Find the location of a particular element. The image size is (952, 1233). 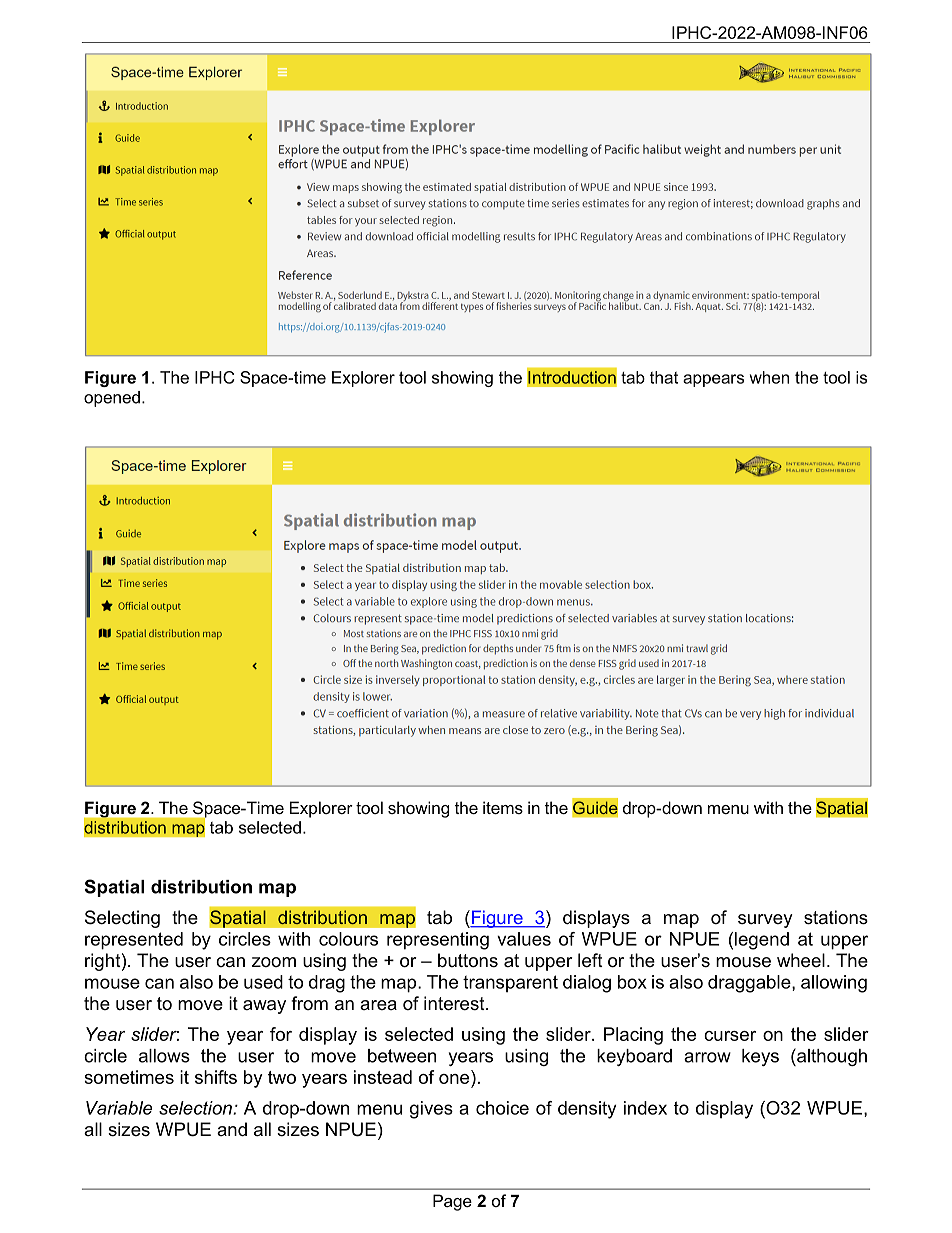

representing is located at coordinates (438, 941).
